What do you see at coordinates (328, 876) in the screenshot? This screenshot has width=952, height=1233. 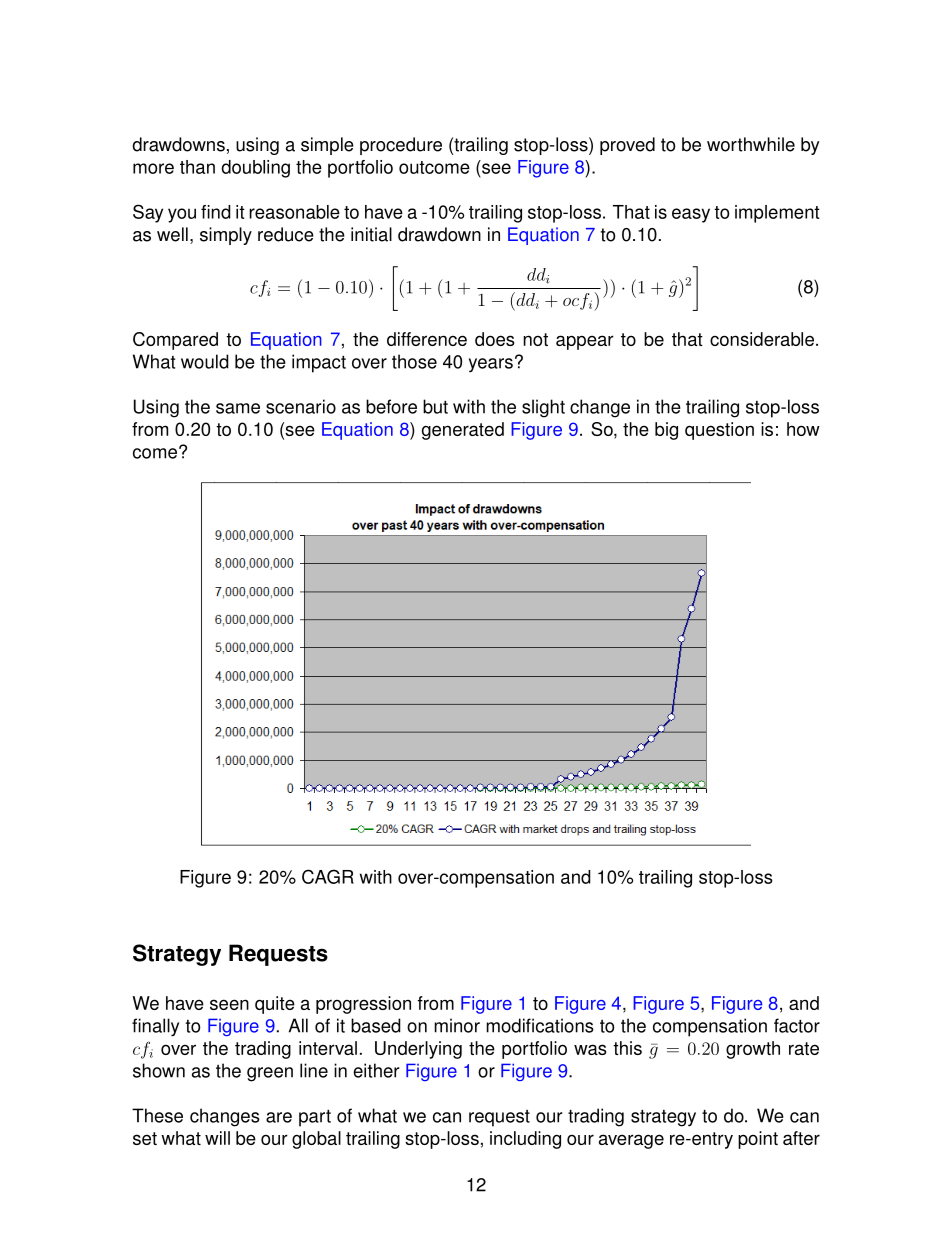 I see `CAGR` at bounding box center [328, 876].
